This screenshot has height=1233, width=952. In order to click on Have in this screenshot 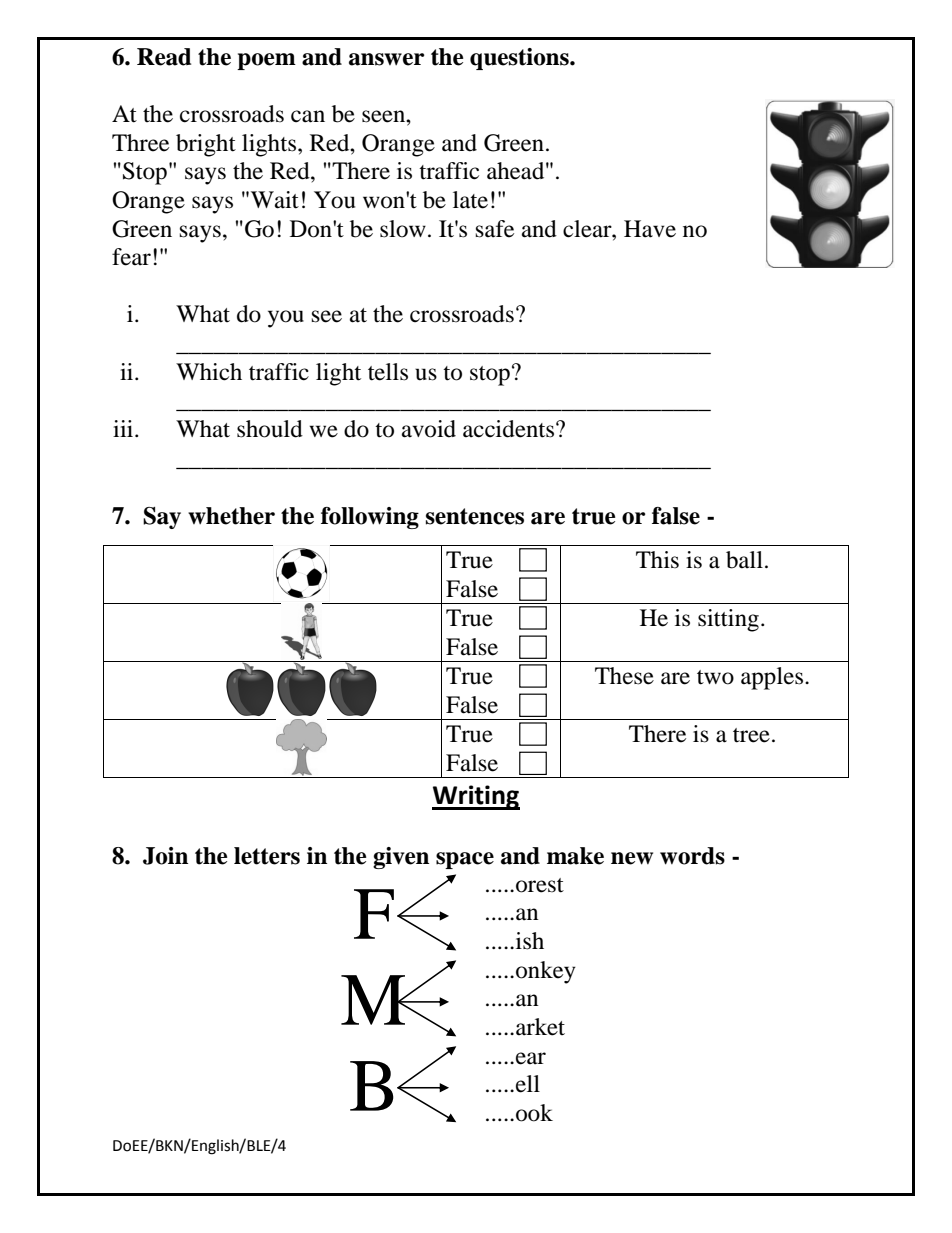, I will do `click(650, 229)`.
